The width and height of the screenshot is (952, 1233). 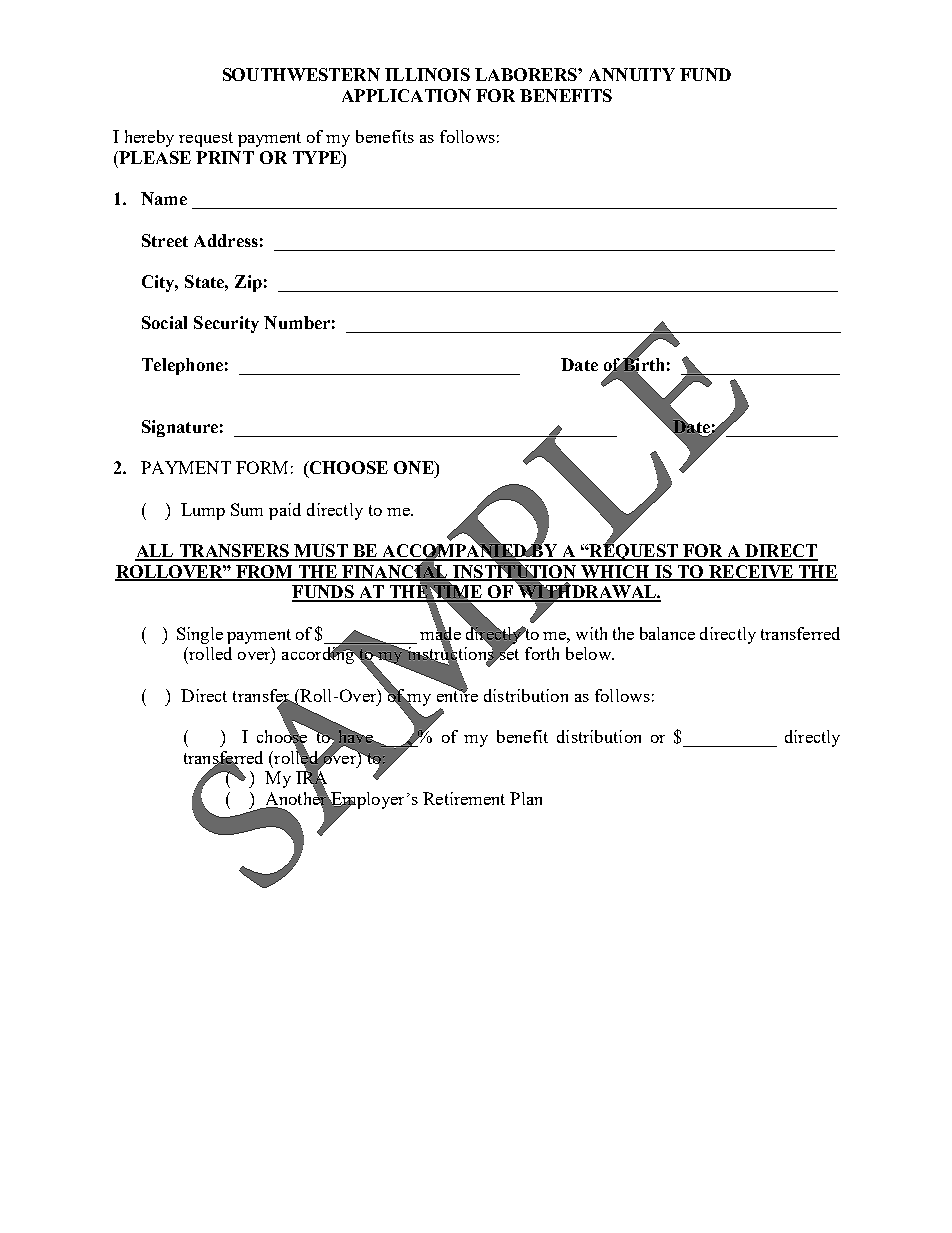 What do you see at coordinates (301, 74) in the screenshot?
I see `SOUTHWESTERN` at bounding box center [301, 74].
